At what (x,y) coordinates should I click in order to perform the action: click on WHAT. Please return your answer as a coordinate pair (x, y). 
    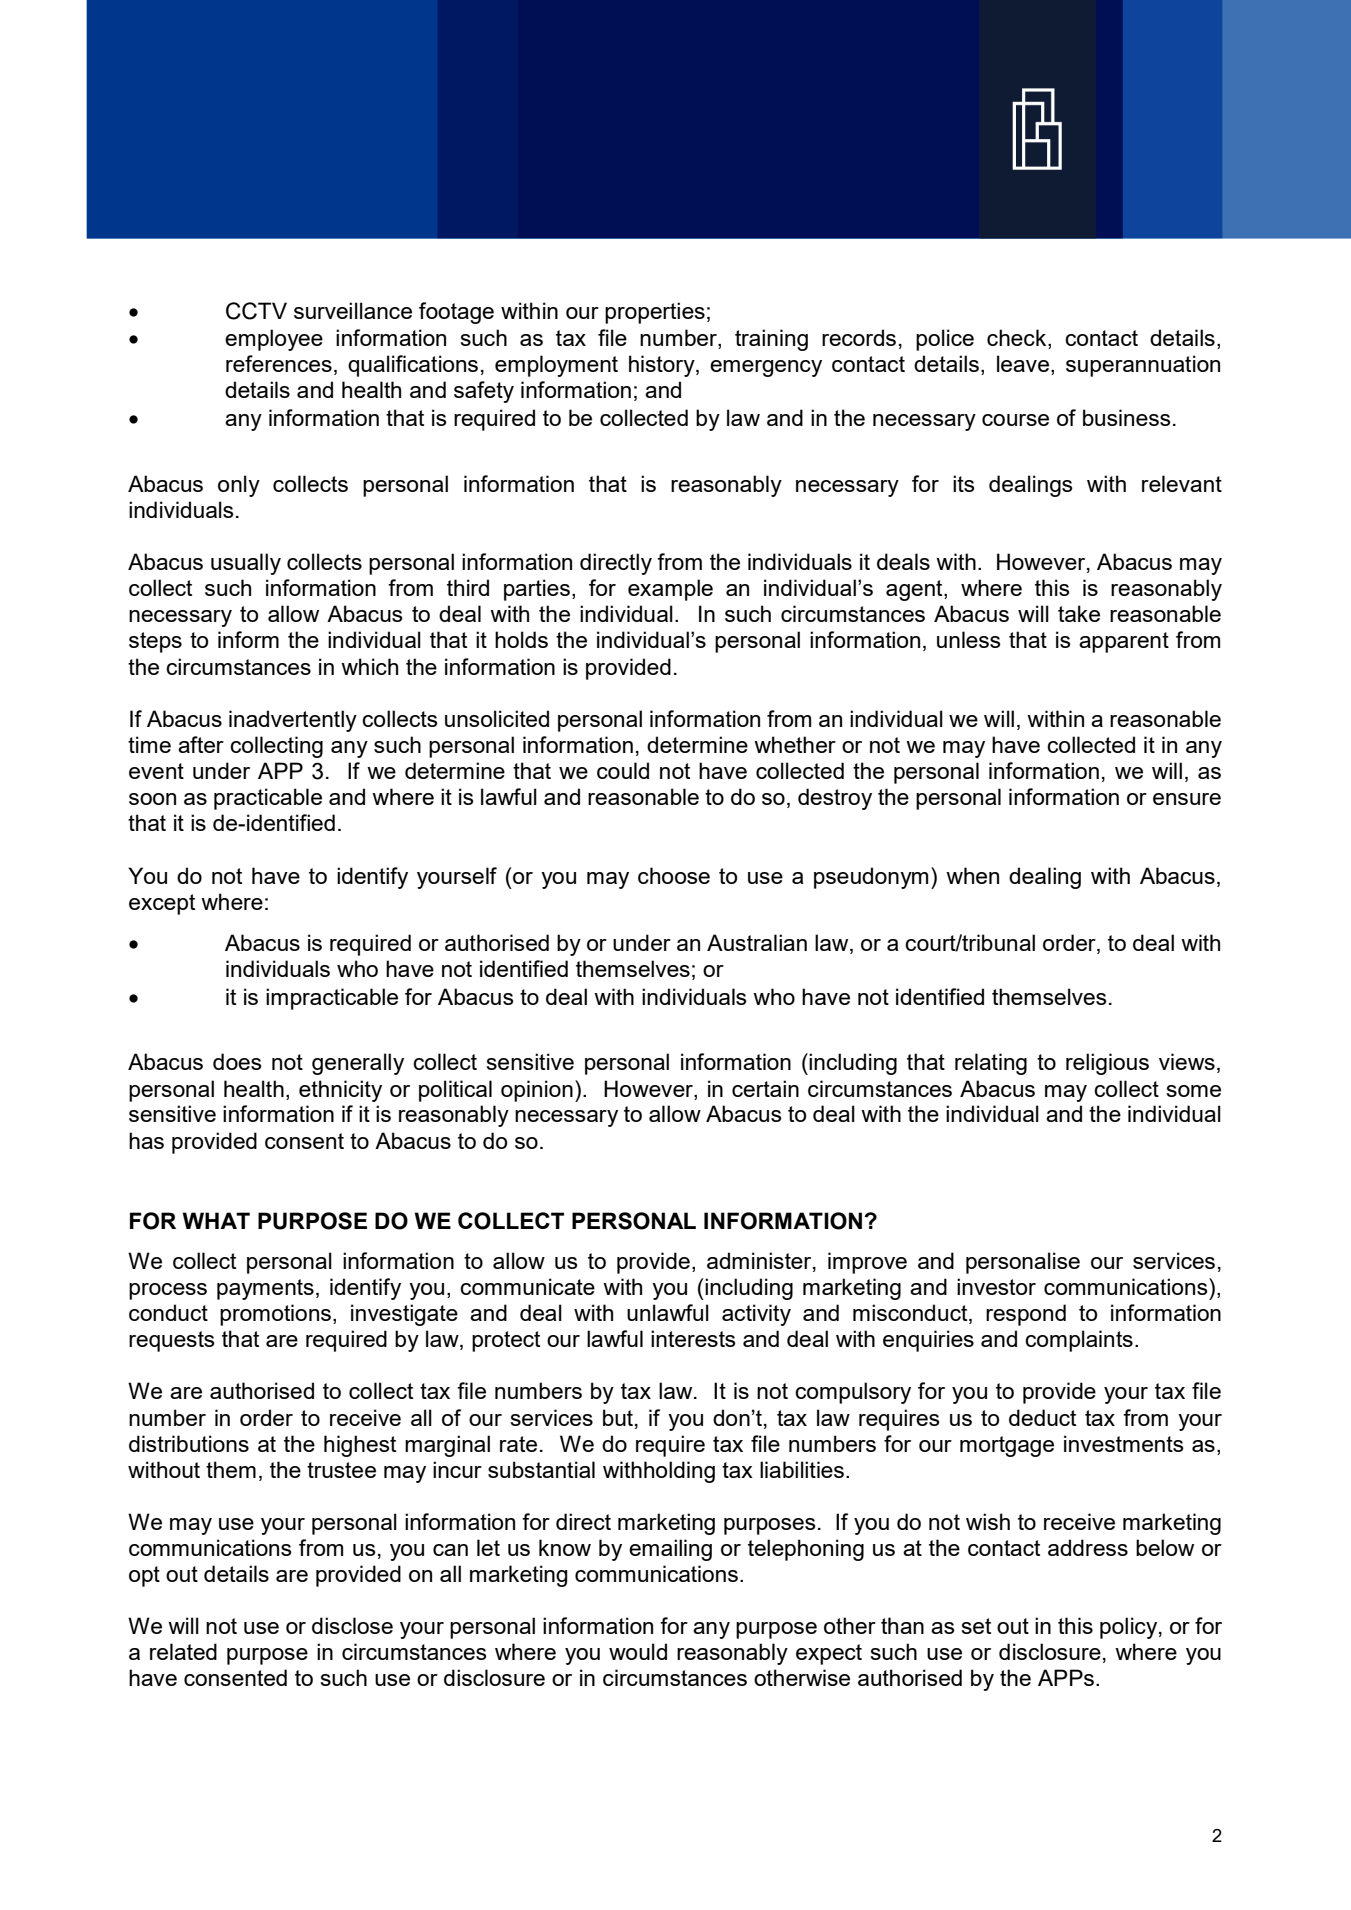
    Looking at the image, I should click on (216, 1220).
